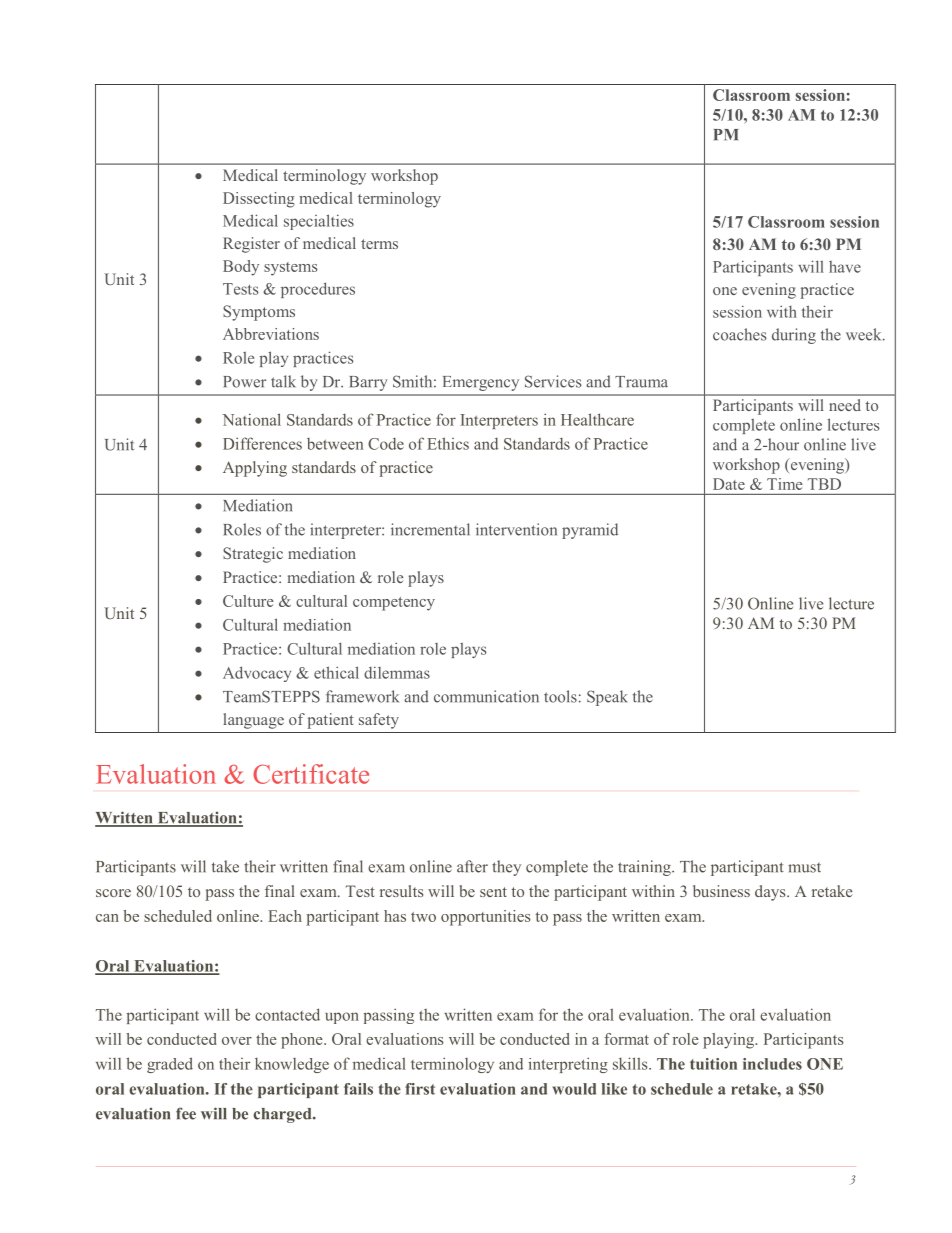 The image size is (952, 1233). Describe the element at coordinates (186, 1113) in the image. I see `fee` at that location.
